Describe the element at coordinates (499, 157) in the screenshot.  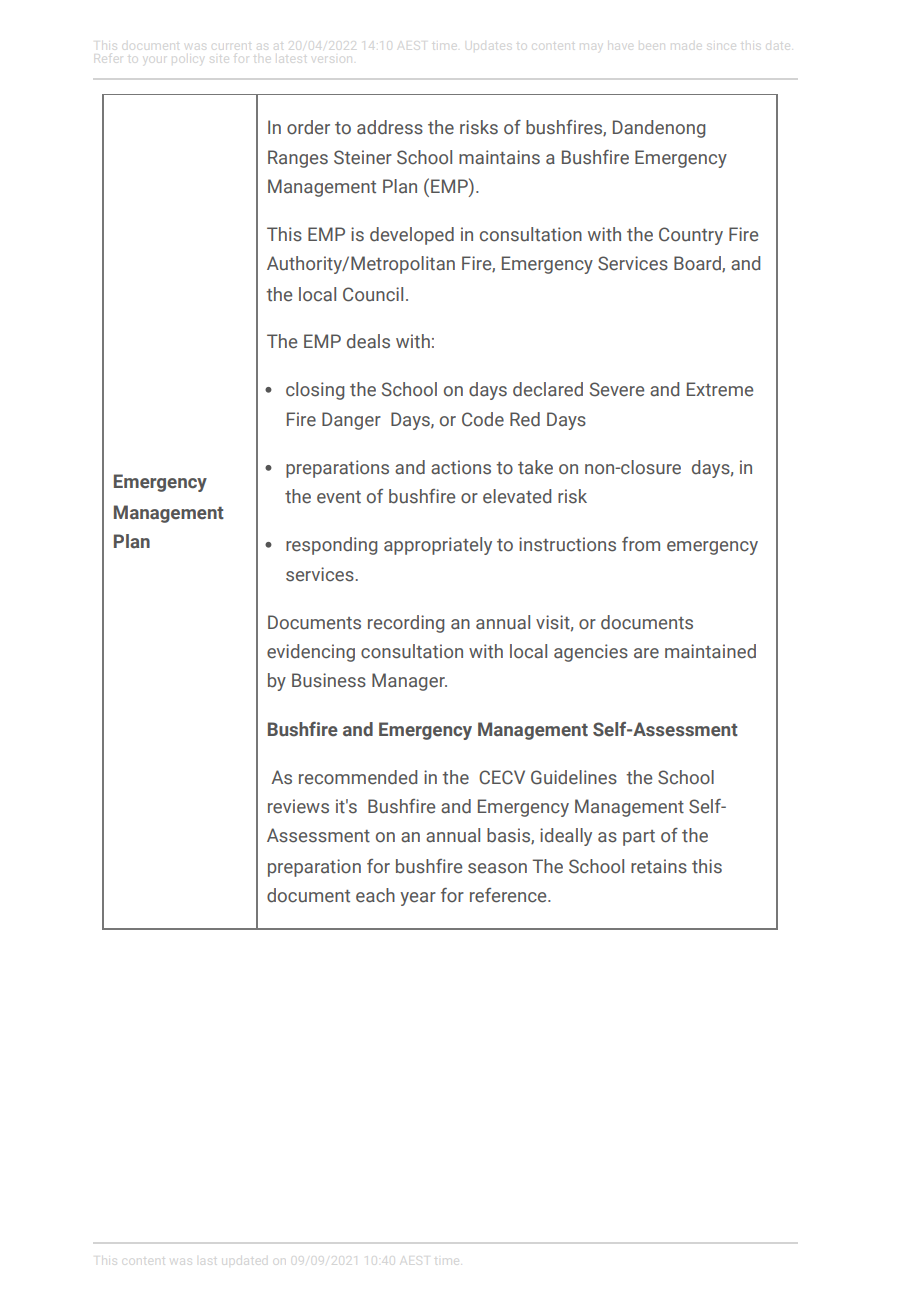
I see `maintains` at that location.
